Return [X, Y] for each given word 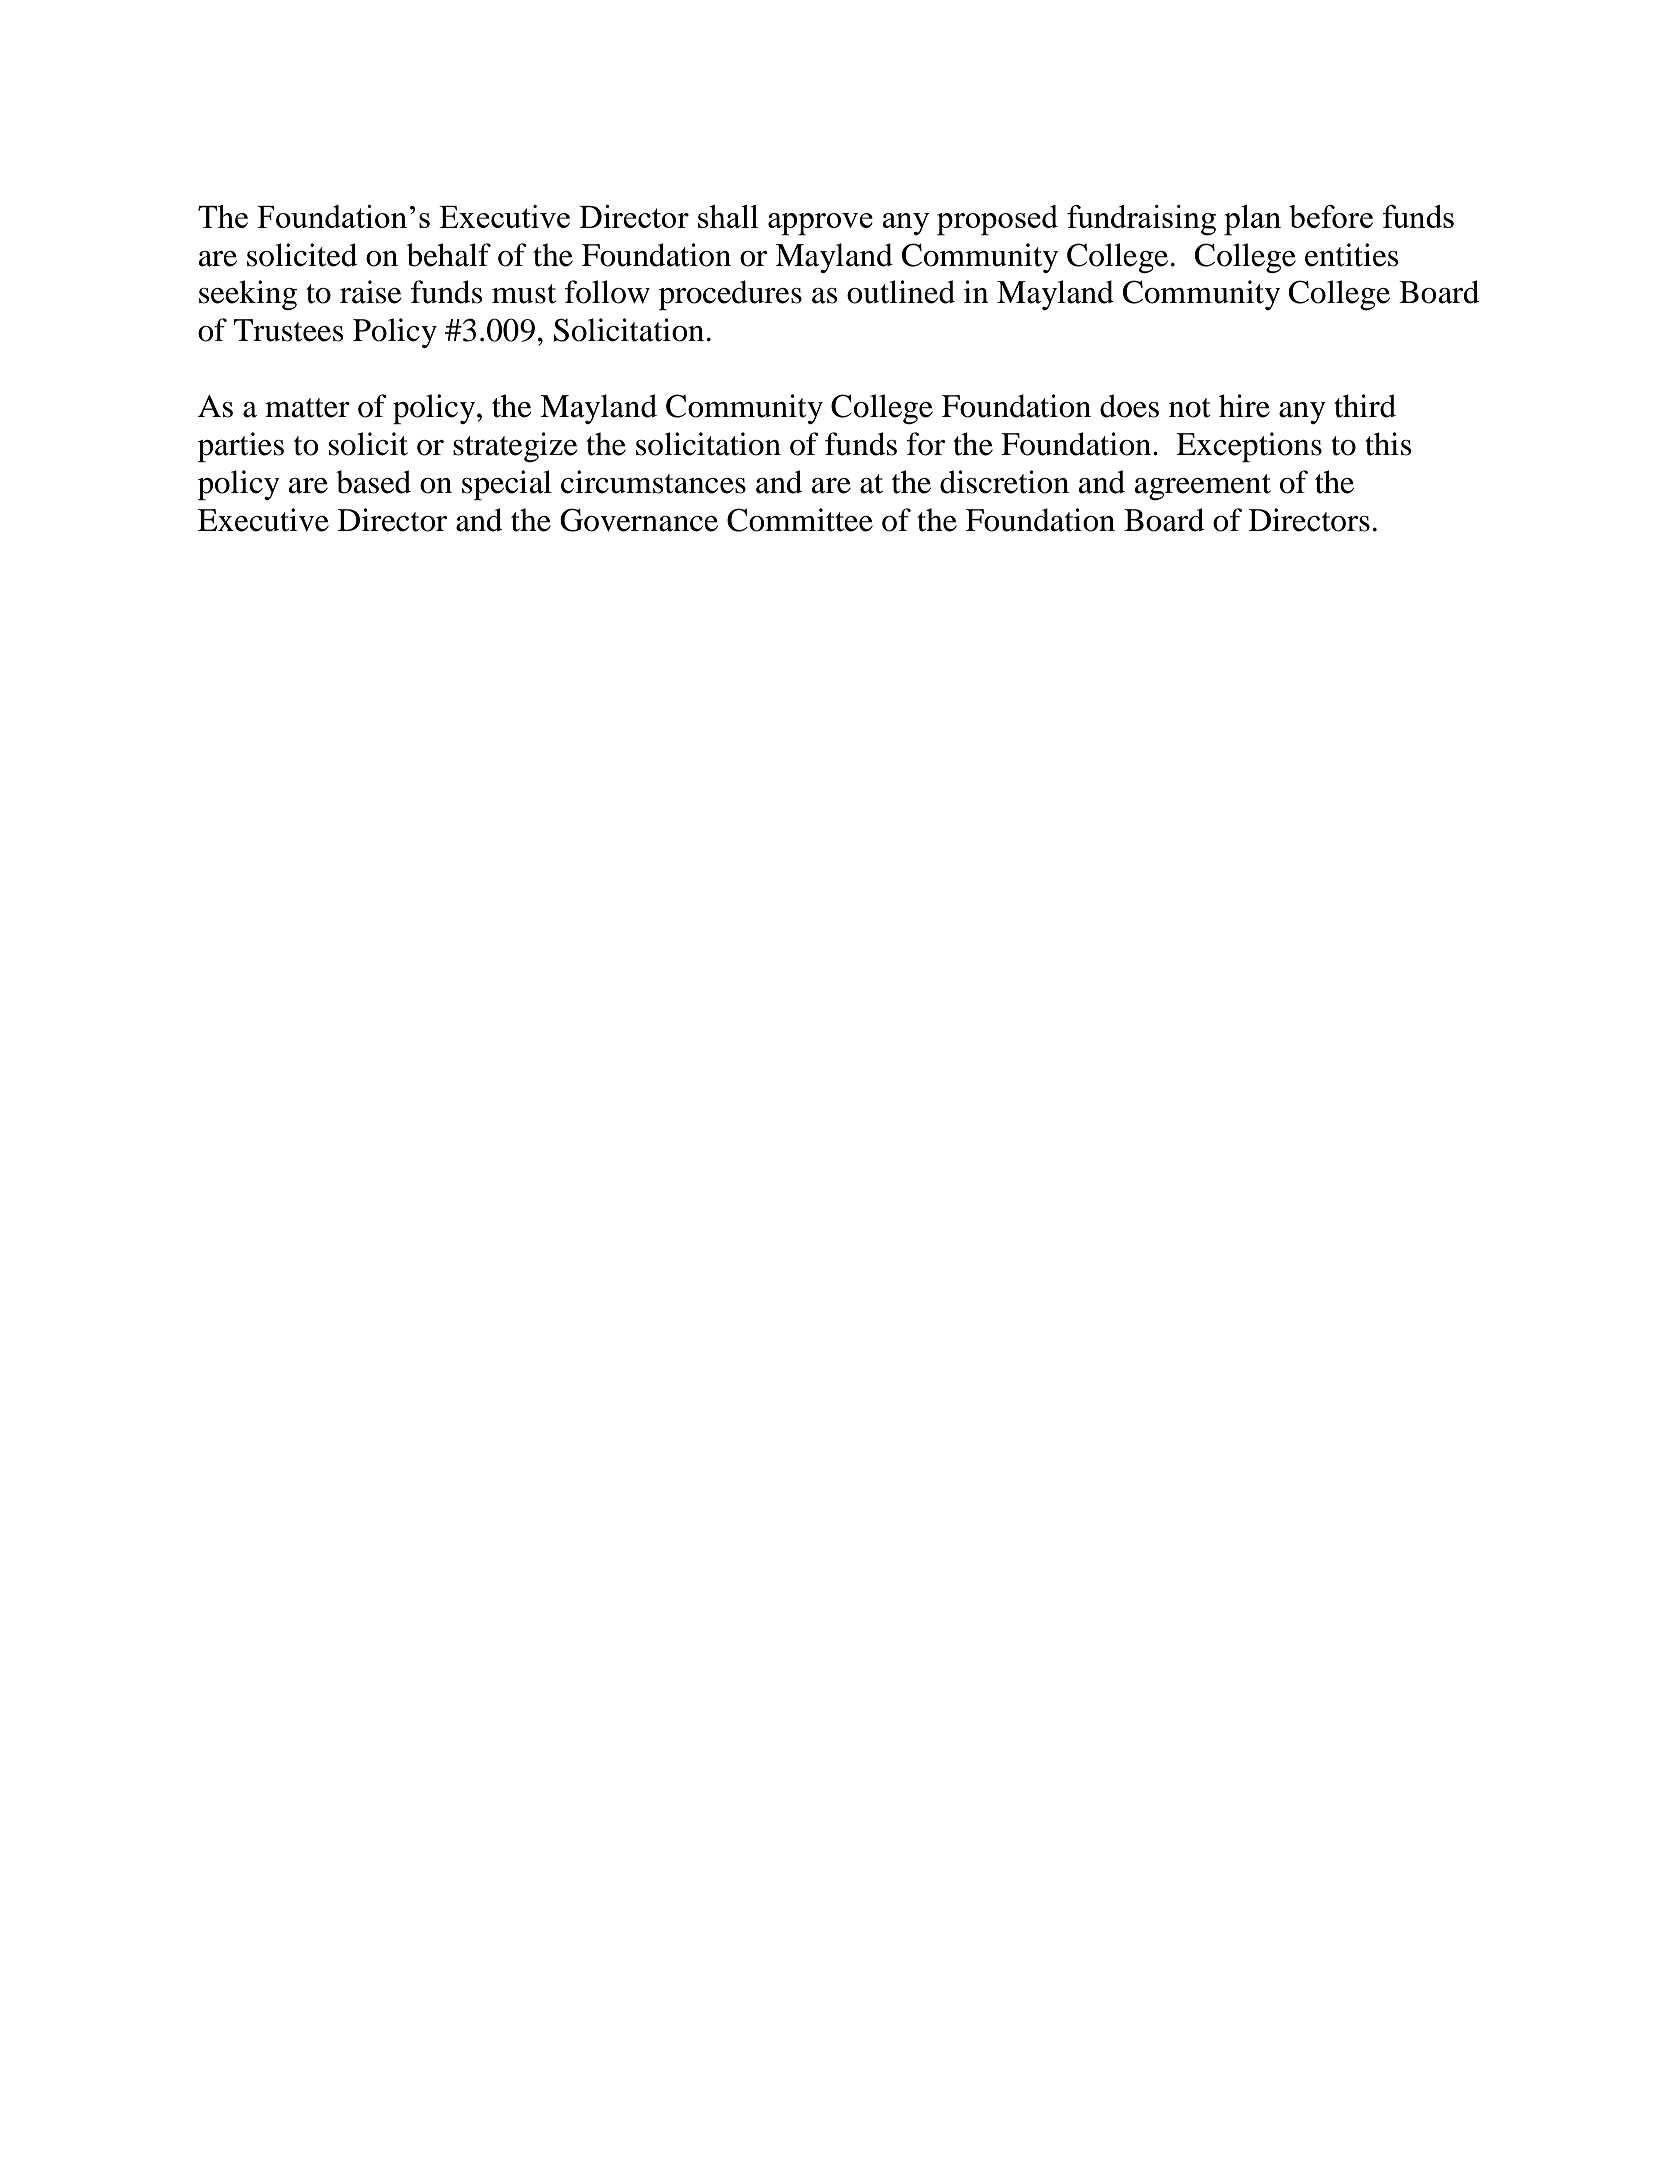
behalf [449, 255]
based [373, 482]
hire [1244, 406]
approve [820, 224]
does [1129, 406]
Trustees [288, 330]
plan [1252, 220]
